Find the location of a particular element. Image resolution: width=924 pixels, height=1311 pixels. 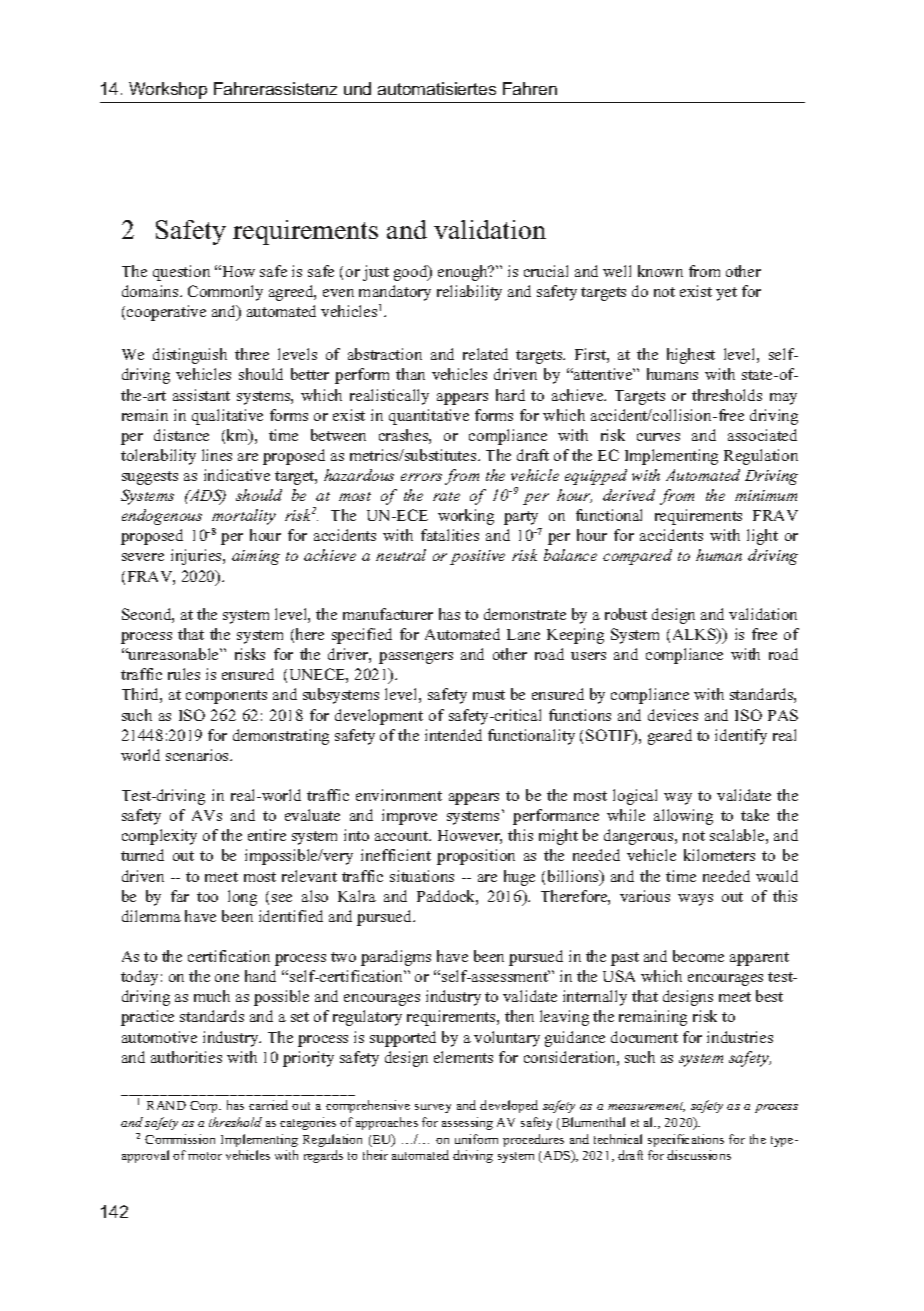

Corp is located at coordinates (205, 1107).
